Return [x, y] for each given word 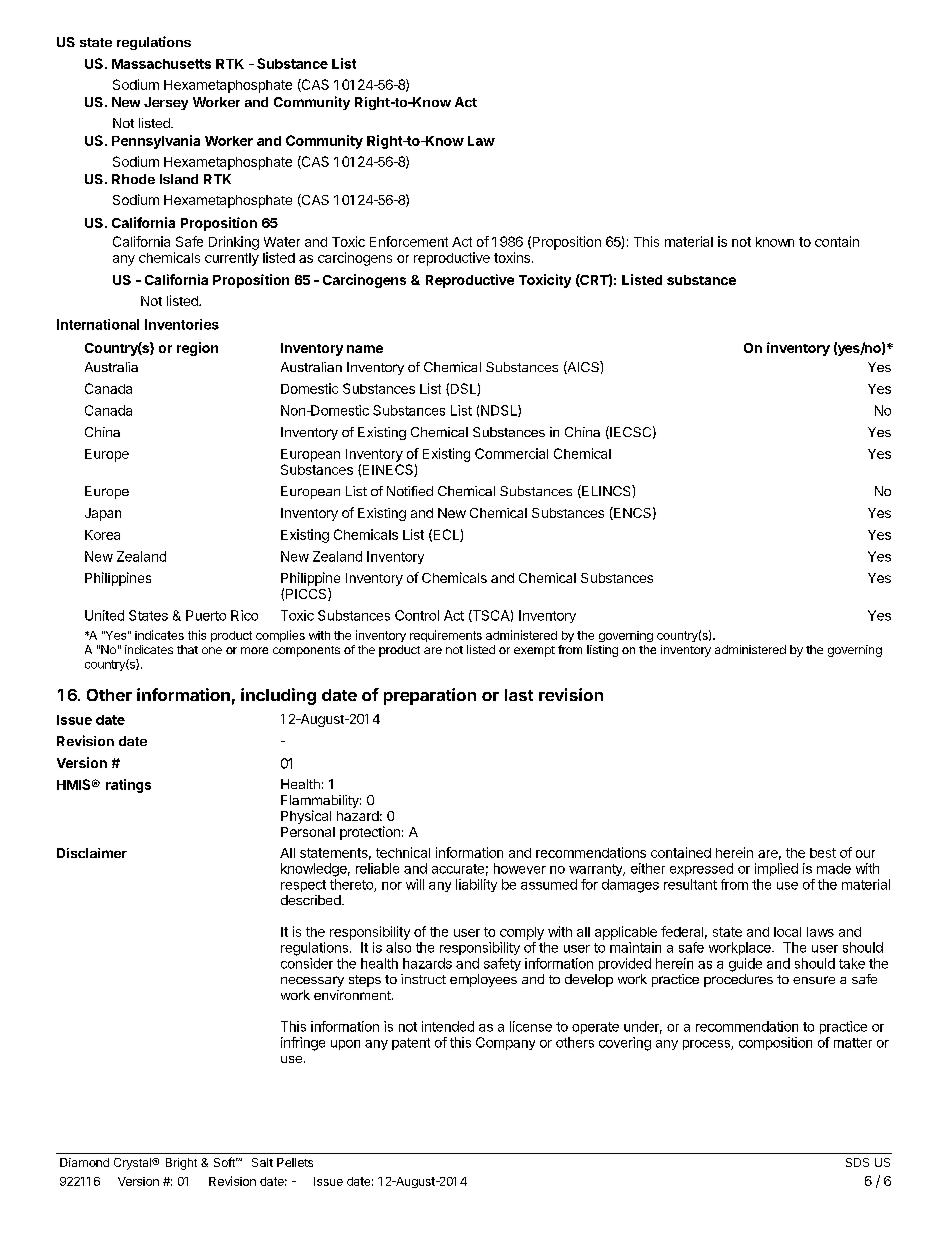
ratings [128, 786]
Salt [262, 1162]
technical [403, 852]
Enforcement [409, 241]
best [823, 853]
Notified [410, 491]
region [197, 349]
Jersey [166, 103]
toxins [513, 257]
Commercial [511, 453]
